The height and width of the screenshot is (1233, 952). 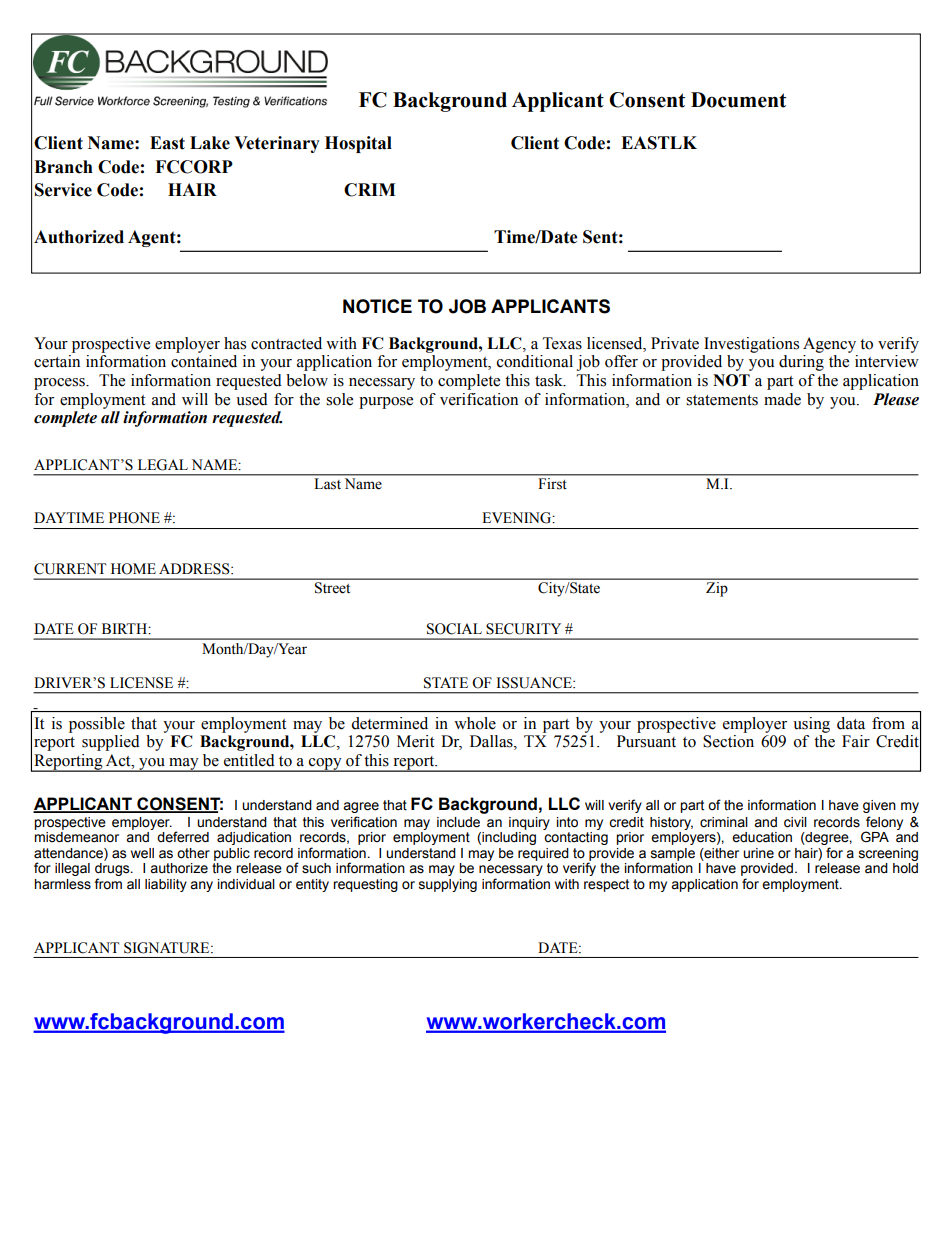 I want to click on during, so click(x=801, y=363).
